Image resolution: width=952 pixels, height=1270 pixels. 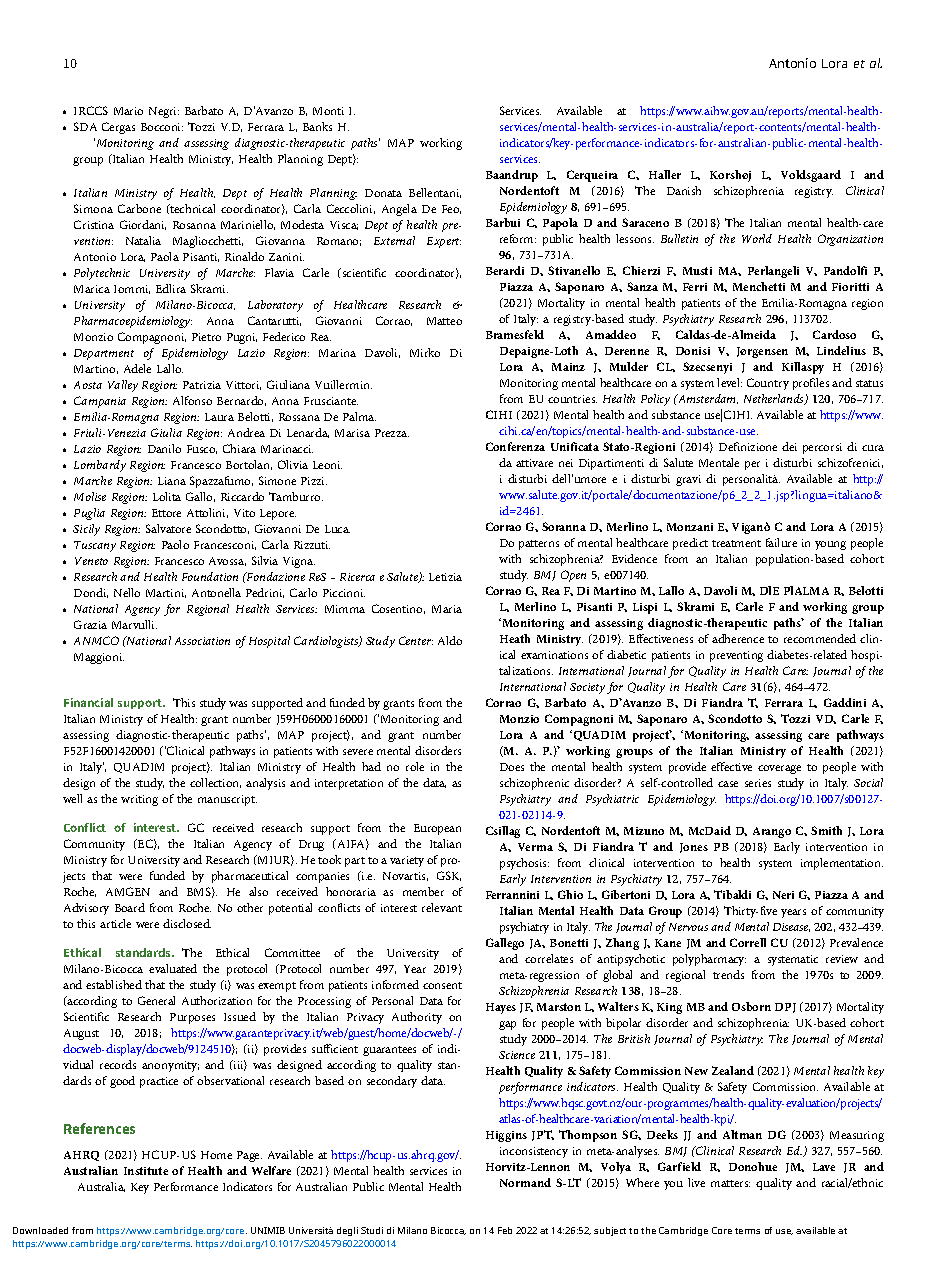 What do you see at coordinates (167, 496) in the screenshot?
I see `Lolita` at bounding box center [167, 496].
